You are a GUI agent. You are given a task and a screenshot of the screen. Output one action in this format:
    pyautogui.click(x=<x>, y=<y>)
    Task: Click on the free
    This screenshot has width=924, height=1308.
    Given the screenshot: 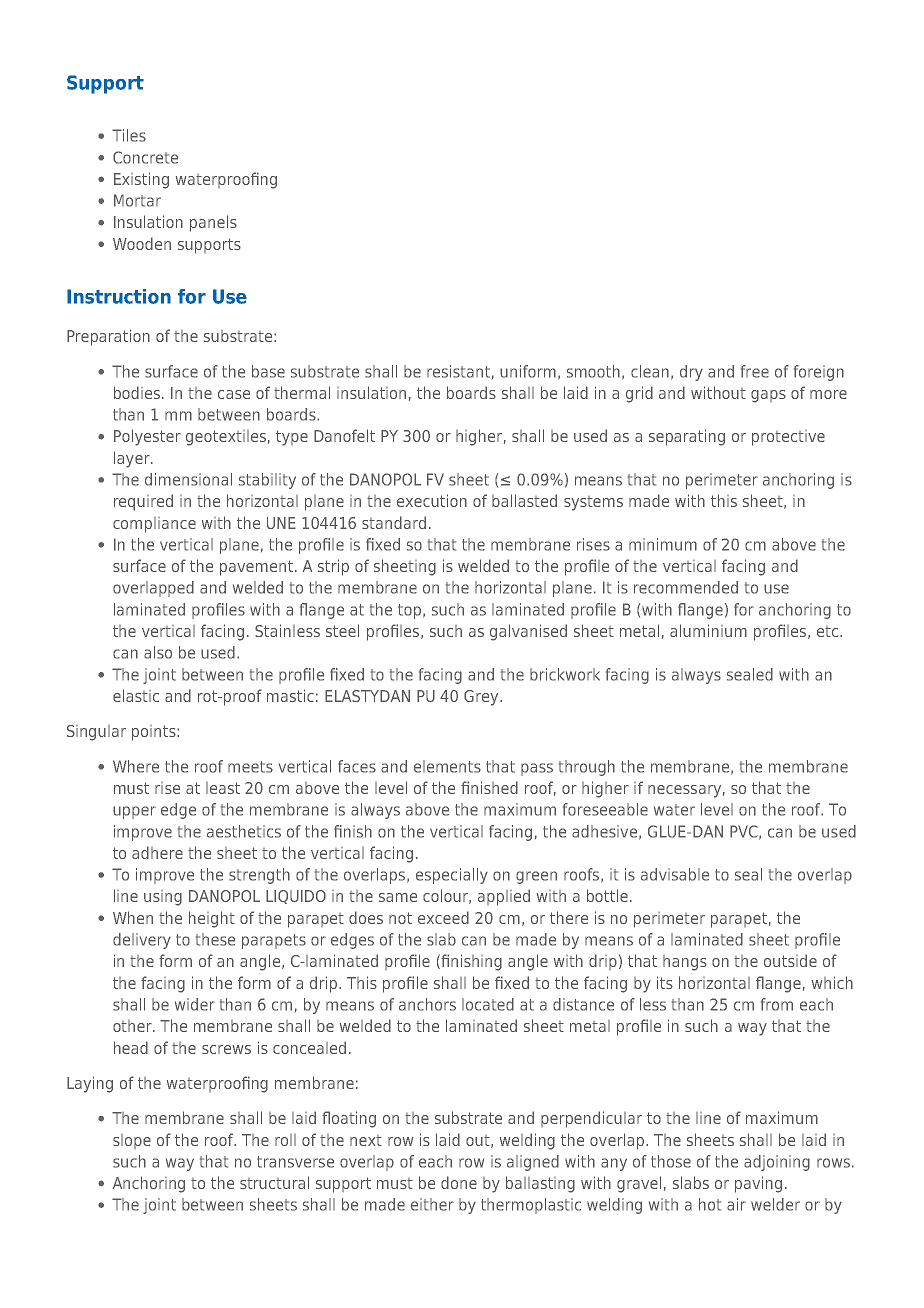 What is the action you would take?
    pyautogui.click(x=755, y=371)
